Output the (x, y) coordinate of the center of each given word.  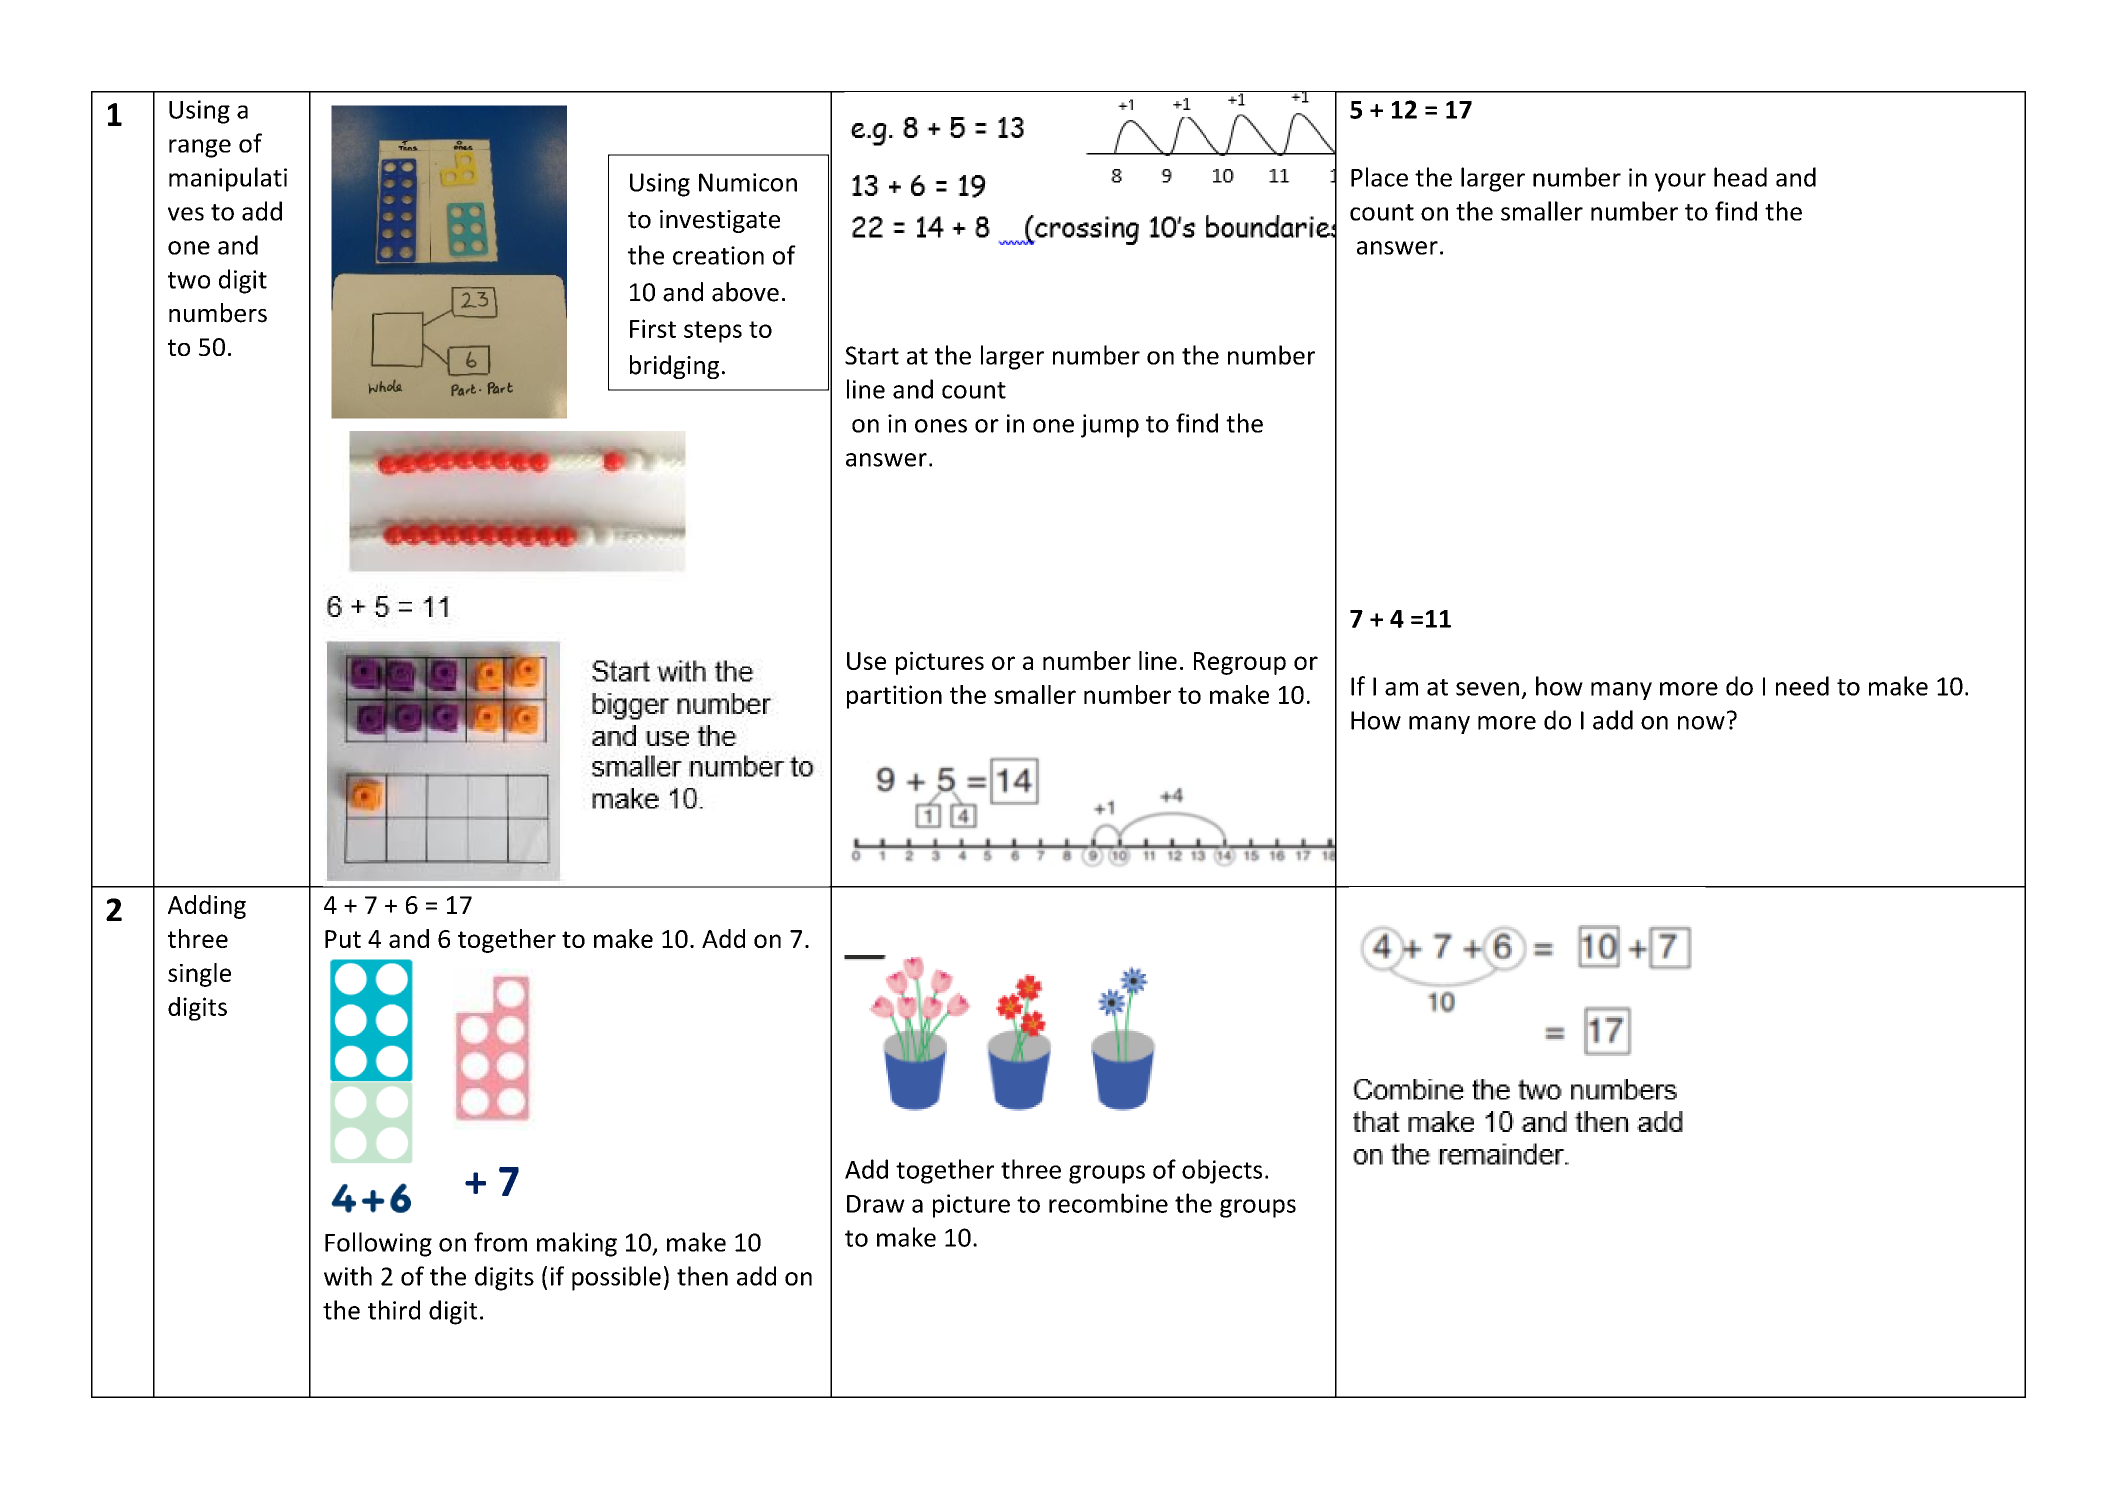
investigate (720, 221)
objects (1222, 1171)
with (348, 1276)
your (1680, 182)
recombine (1108, 1203)
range (200, 148)
